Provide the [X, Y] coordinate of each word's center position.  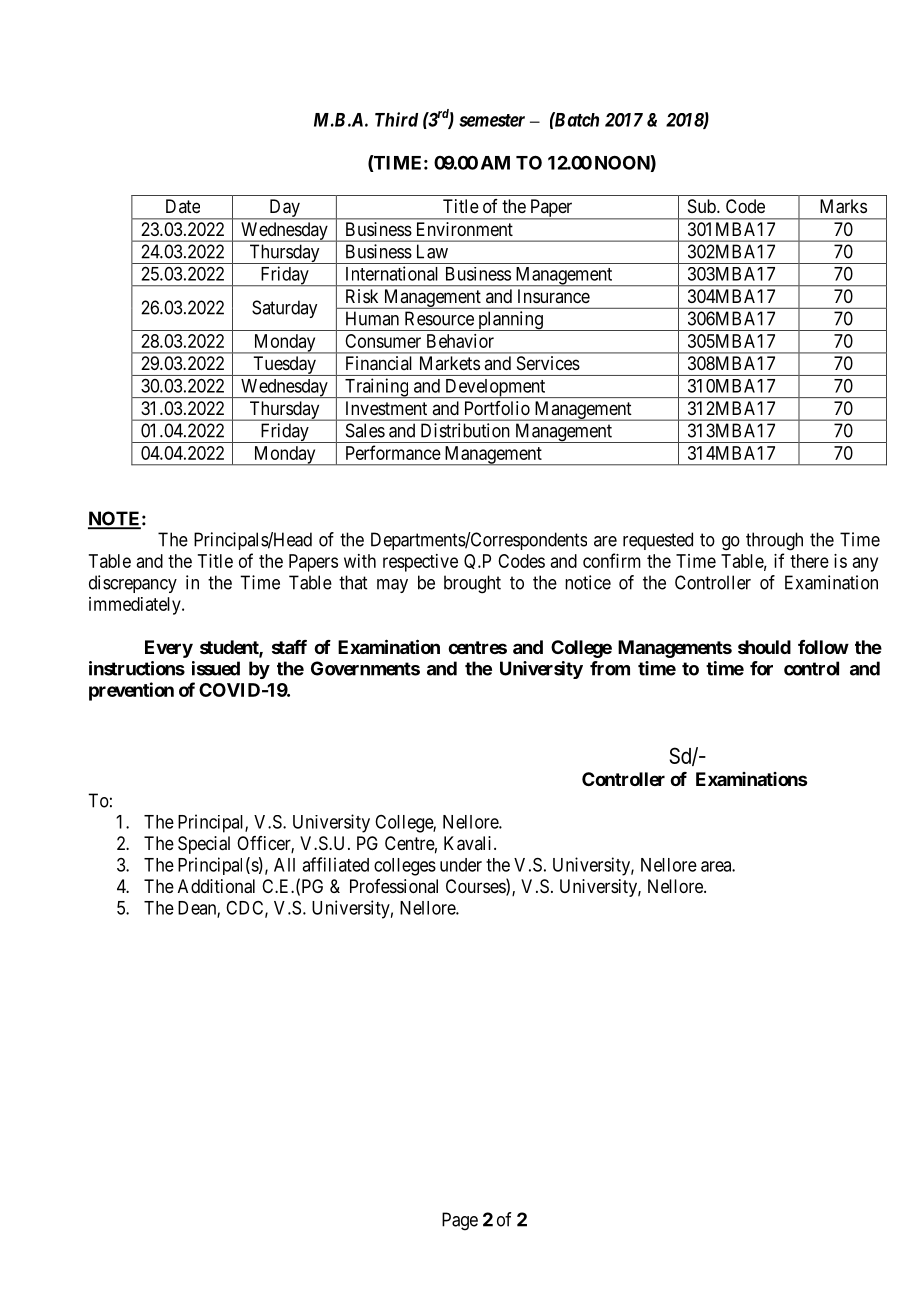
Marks [843, 206]
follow [823, 647]
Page [460, 1221]
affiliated [335, 864]
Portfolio [497, 408]
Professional [394, 886]
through [774, 541]
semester [492, 120]
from [610, 668]
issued [216, 668]
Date [183, 206]
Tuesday [284, 366]
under [461, 865]
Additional [216, 886]
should [764, 647]
